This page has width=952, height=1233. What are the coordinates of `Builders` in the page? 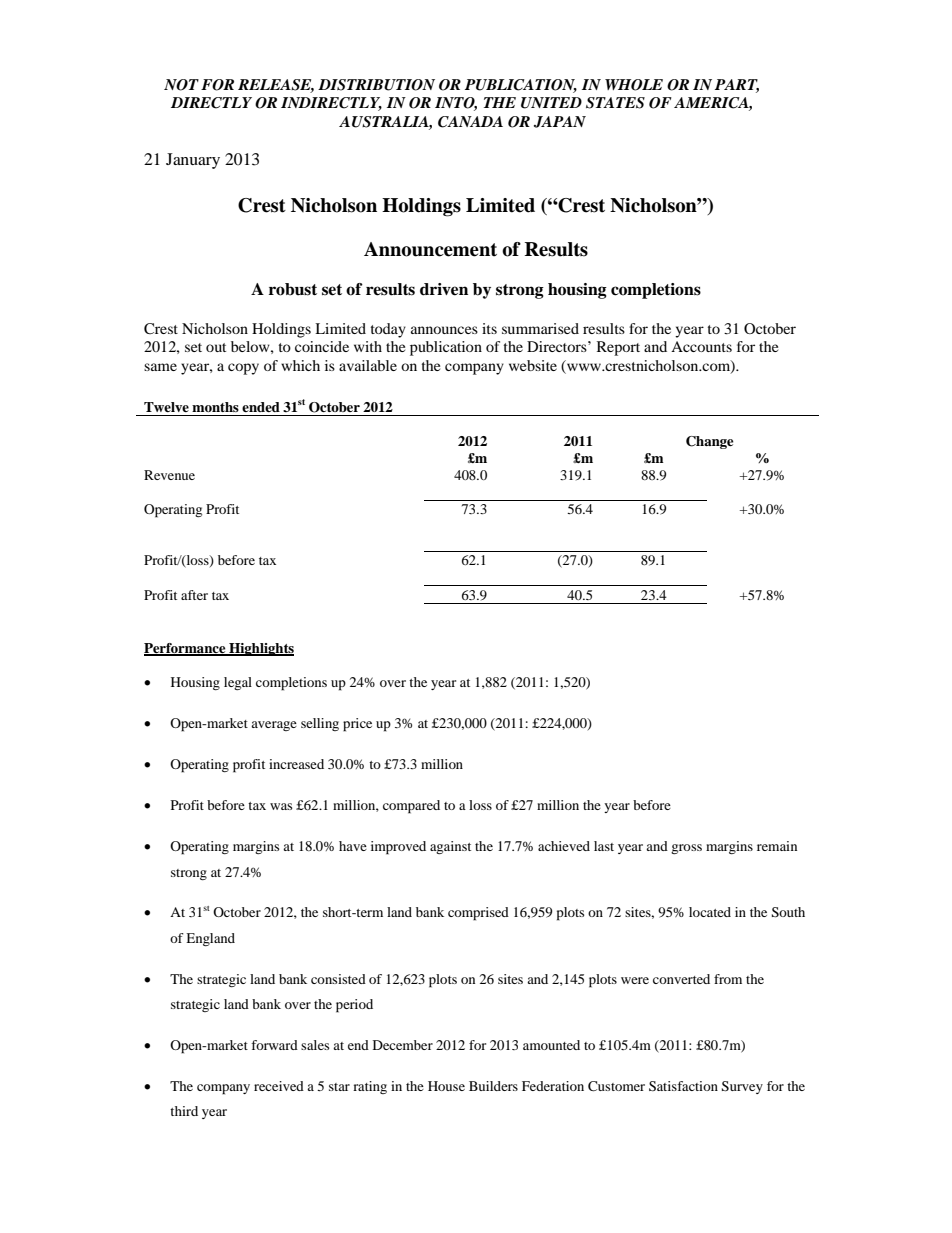 It's located at (493, 1086).
